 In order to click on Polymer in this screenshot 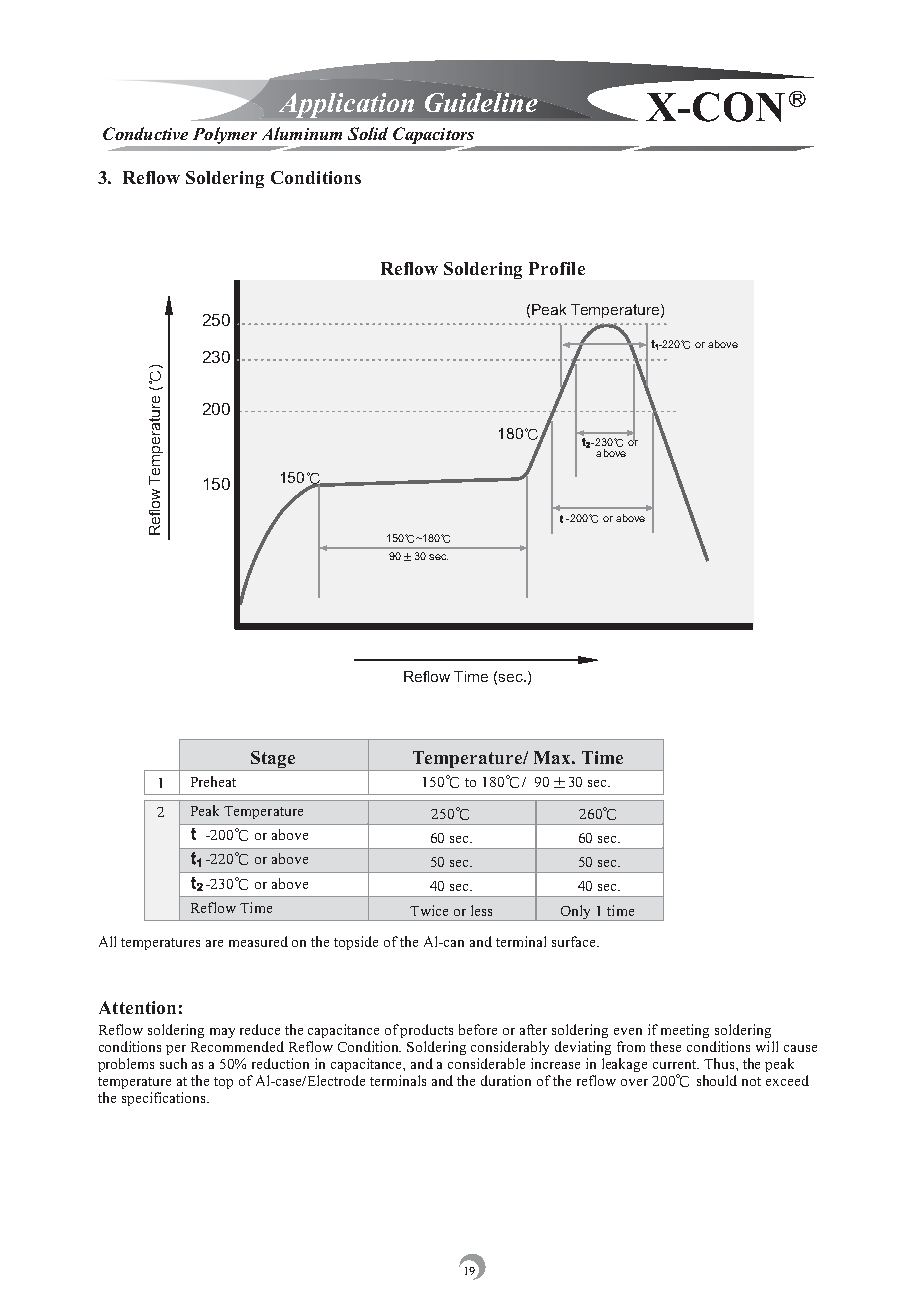, I will do `click(226, 137)`.
